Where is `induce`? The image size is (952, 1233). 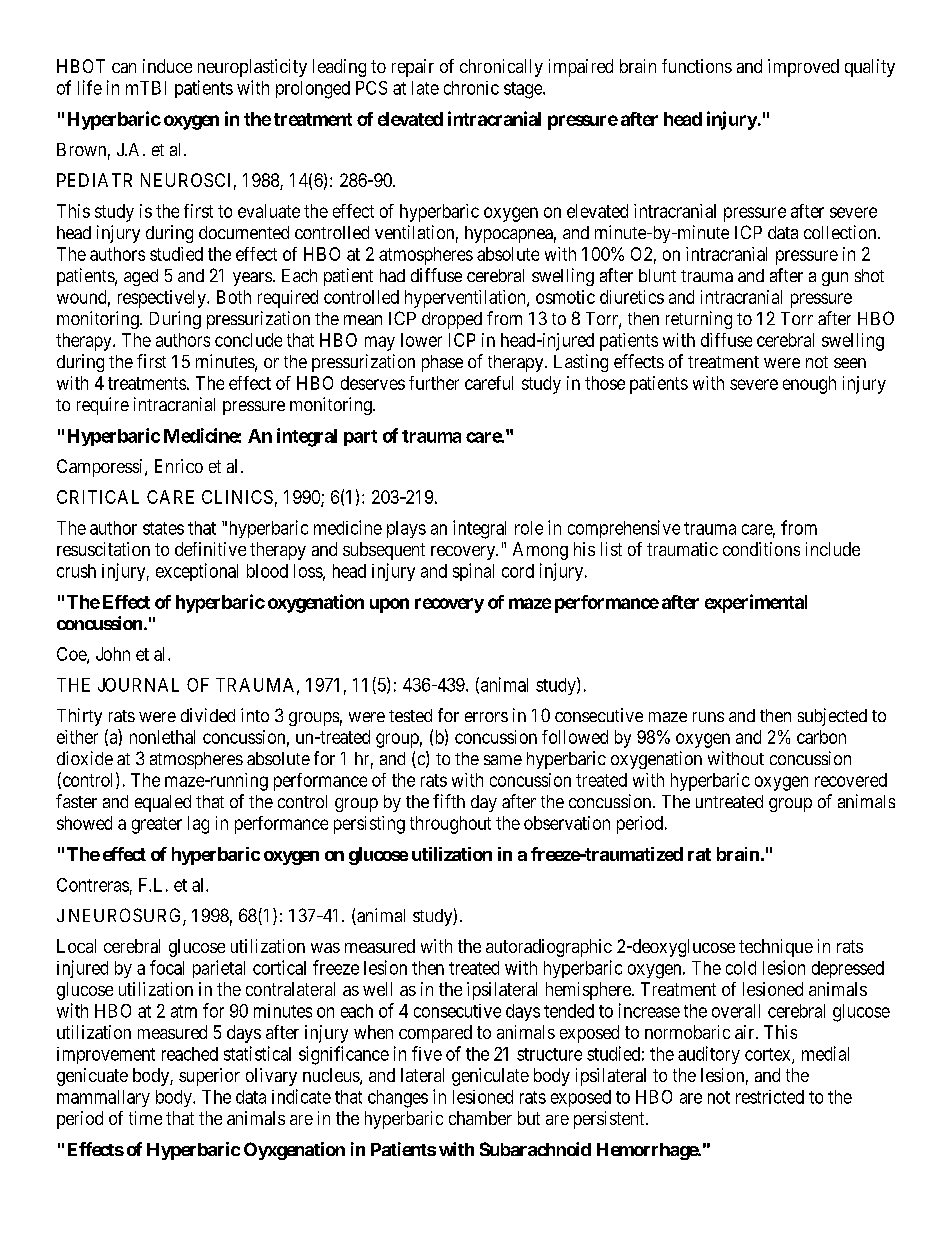 induce is located at coordinates (167, 66).
